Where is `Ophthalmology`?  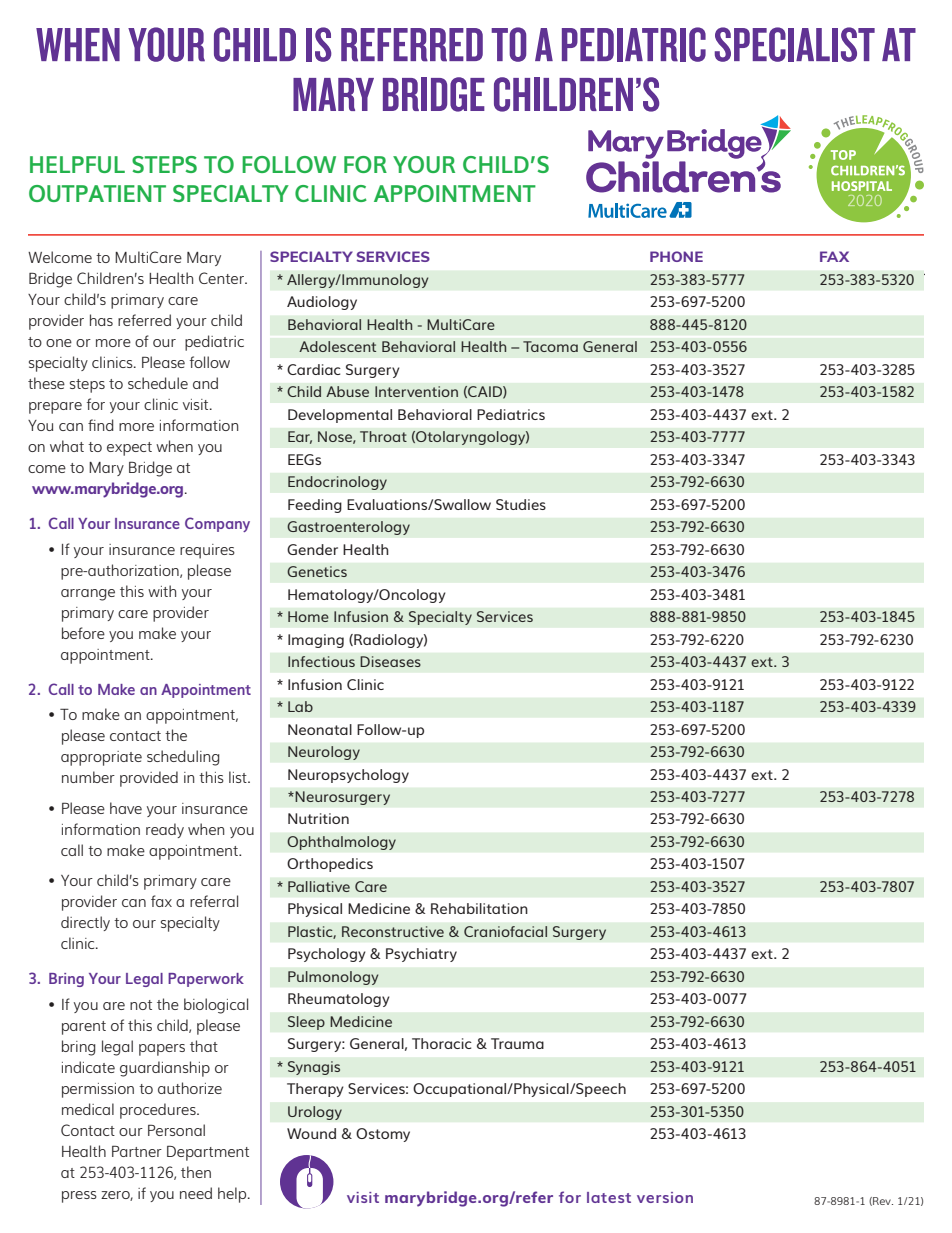
Ophthalmology is located at coordinates (341, 843).
